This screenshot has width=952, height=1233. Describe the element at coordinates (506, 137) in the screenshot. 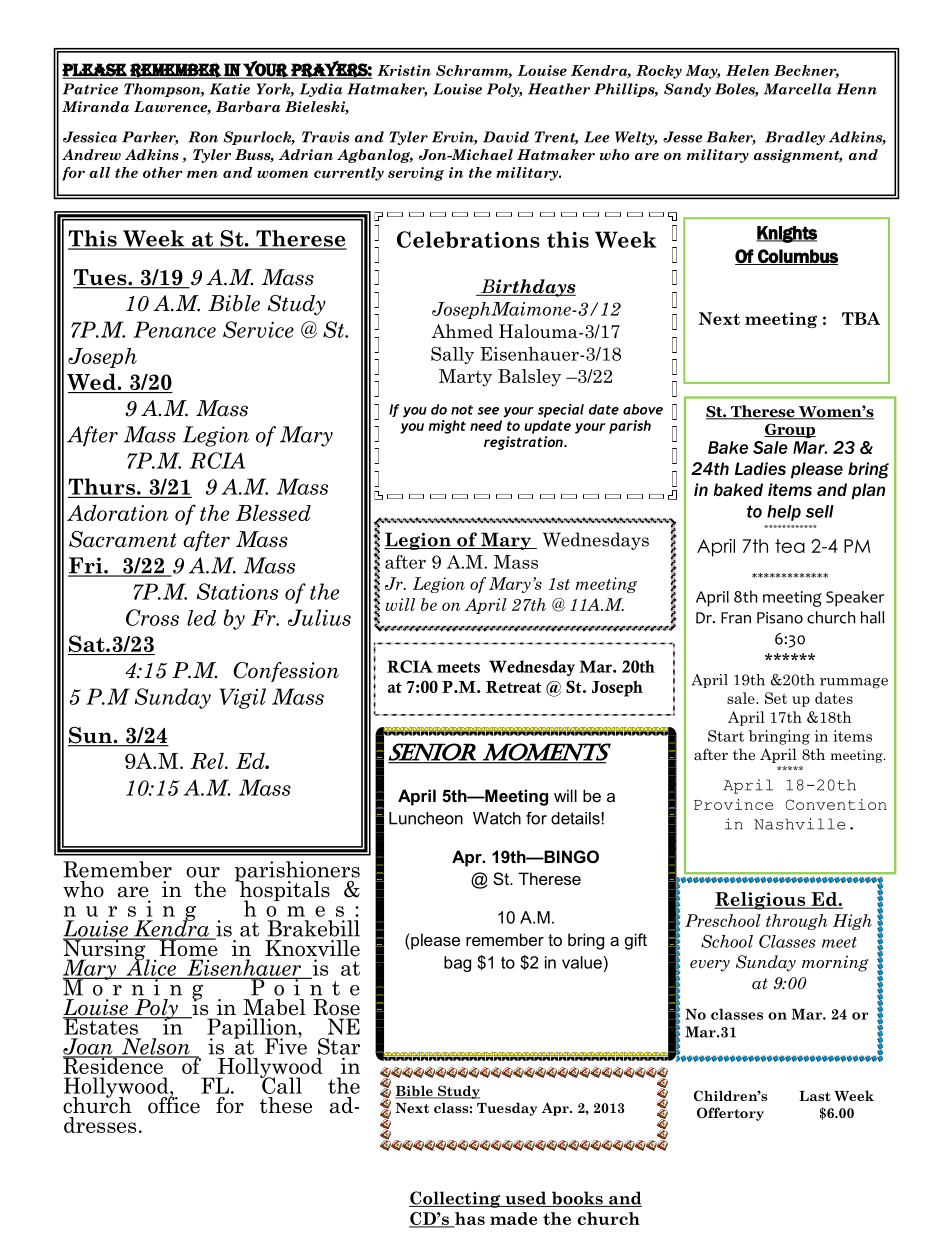

I see `David` at that location.
